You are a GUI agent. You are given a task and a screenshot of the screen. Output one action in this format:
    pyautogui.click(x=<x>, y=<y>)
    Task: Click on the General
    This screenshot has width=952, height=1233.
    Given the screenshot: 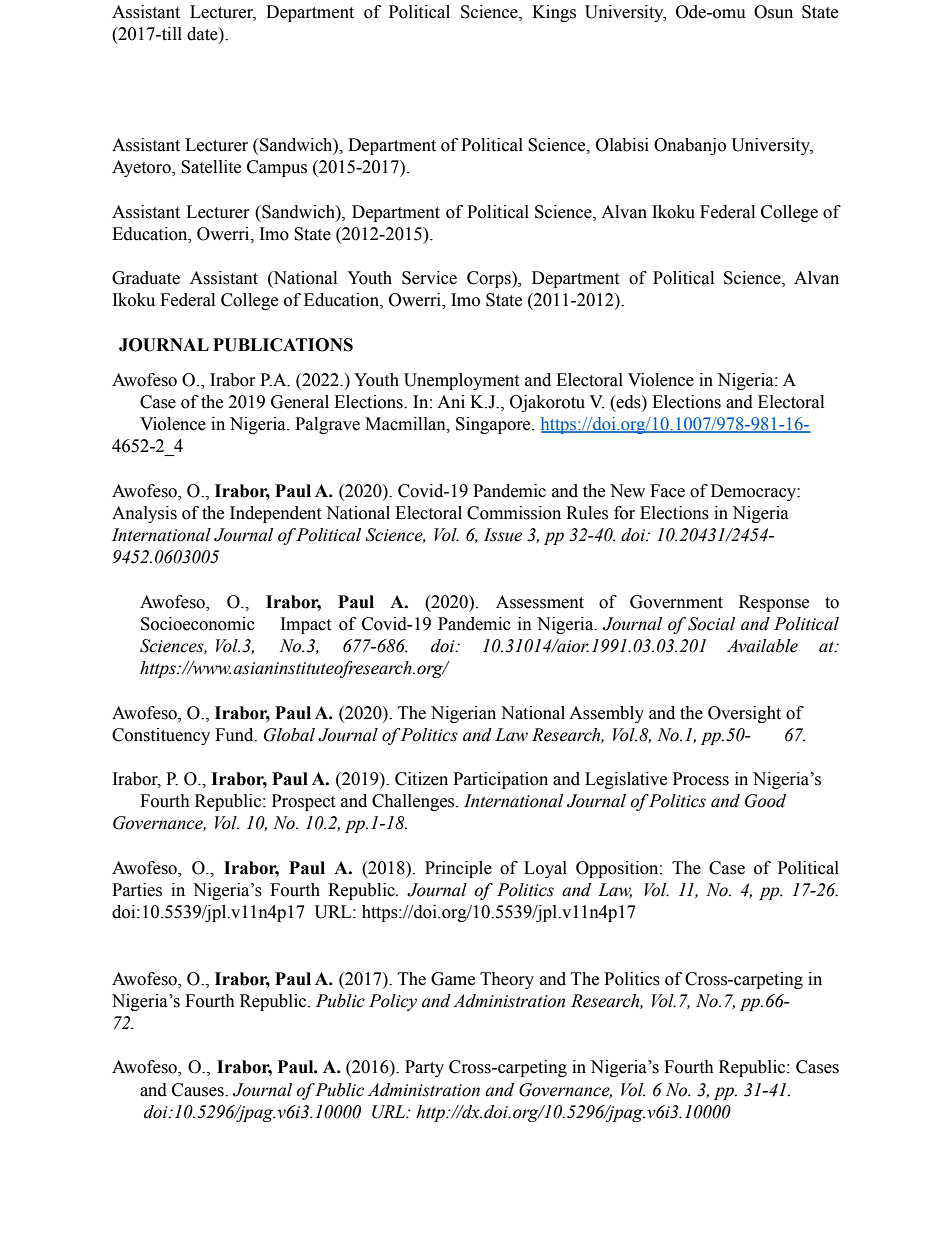 What is the action you would take?
    pyautogui.click(x=300, y=402)
